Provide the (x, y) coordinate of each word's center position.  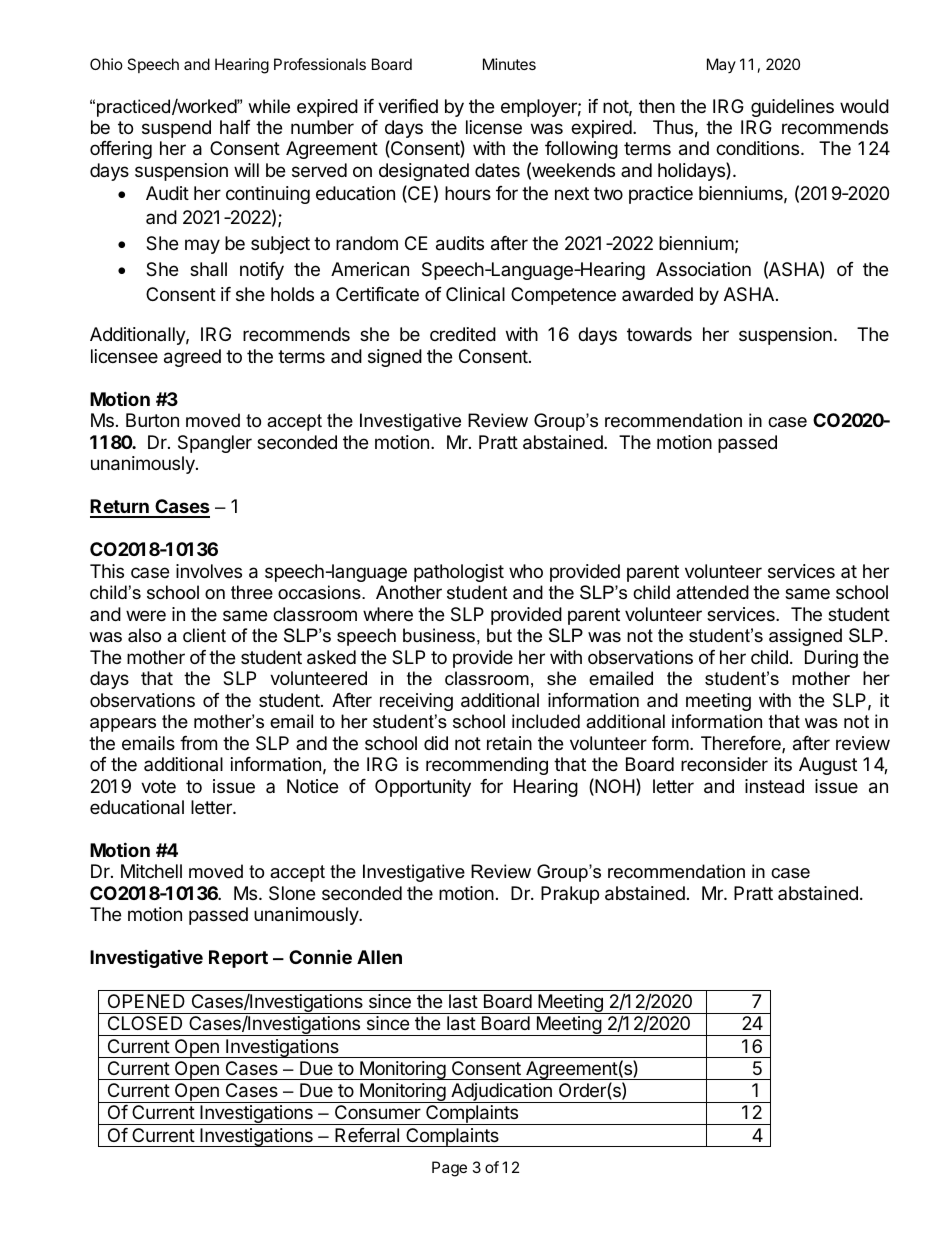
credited (463, 334)
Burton (152, 420)
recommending (487, 766)
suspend (176, 129)
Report (238, 959)
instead (774, 786)
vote (158, 786)
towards (659, 334)
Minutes (509, 64)
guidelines (792, 108)
